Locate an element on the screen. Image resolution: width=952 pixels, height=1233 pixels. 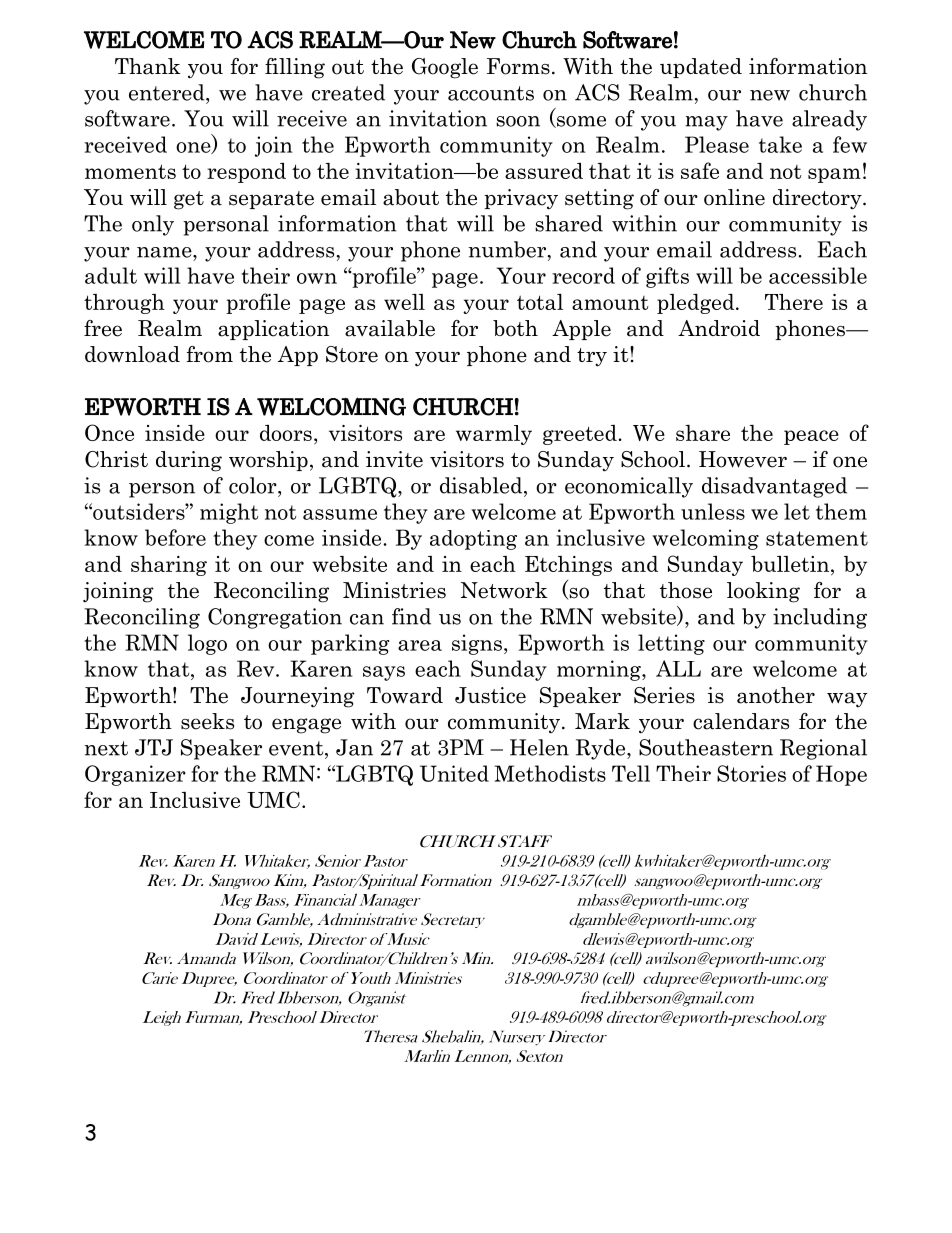
accessible is located at coordinates (818, 275).
